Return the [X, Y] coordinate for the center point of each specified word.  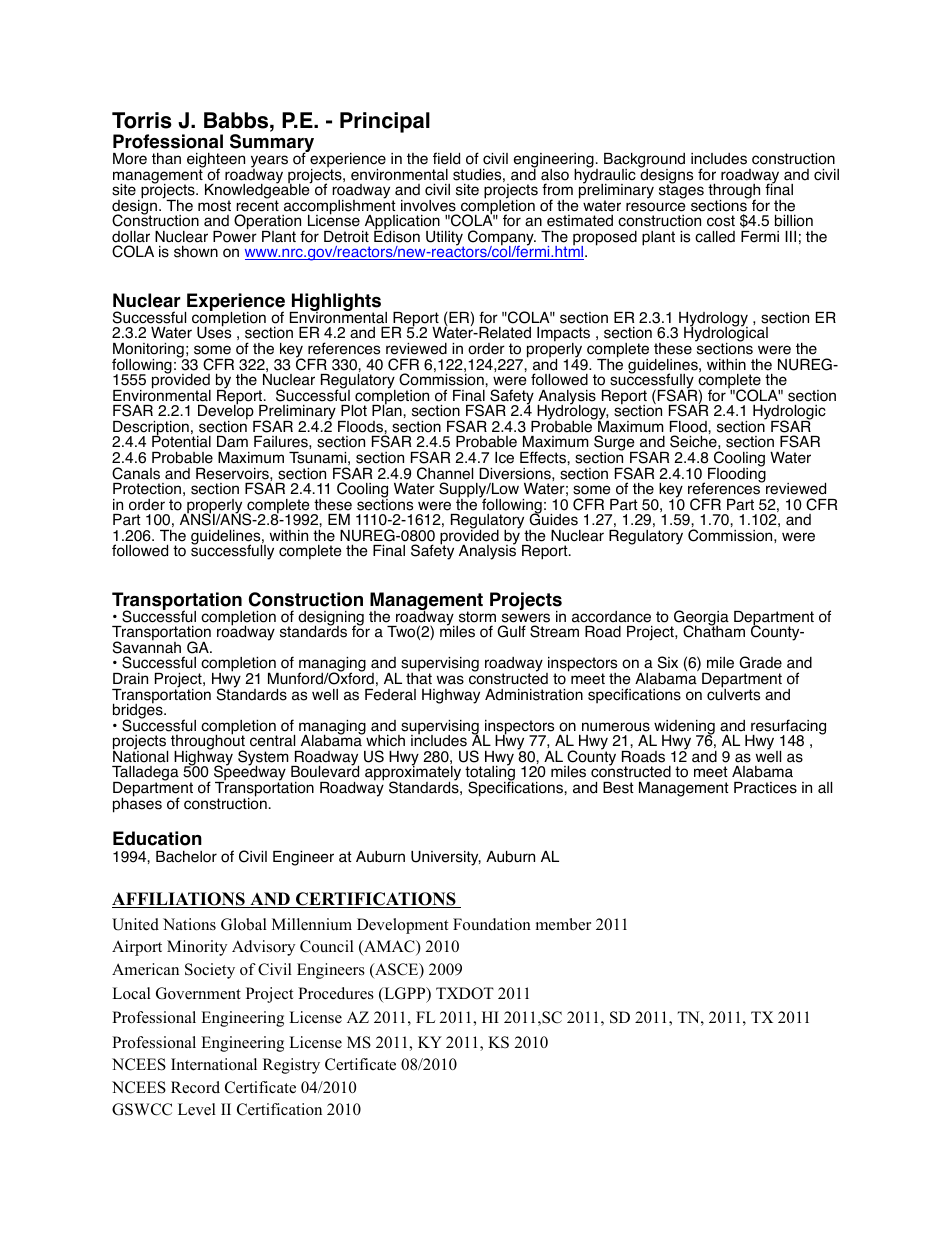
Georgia [700, 619]
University [446, 858]
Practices [765, 788]
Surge [615, 444]
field [446, 158]
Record [195, 1087]
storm [477, 617]
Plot [354, 411]
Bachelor [186, 856]
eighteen [216, 161]
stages [681, 191]
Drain [130, 679]
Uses [214, 332]
